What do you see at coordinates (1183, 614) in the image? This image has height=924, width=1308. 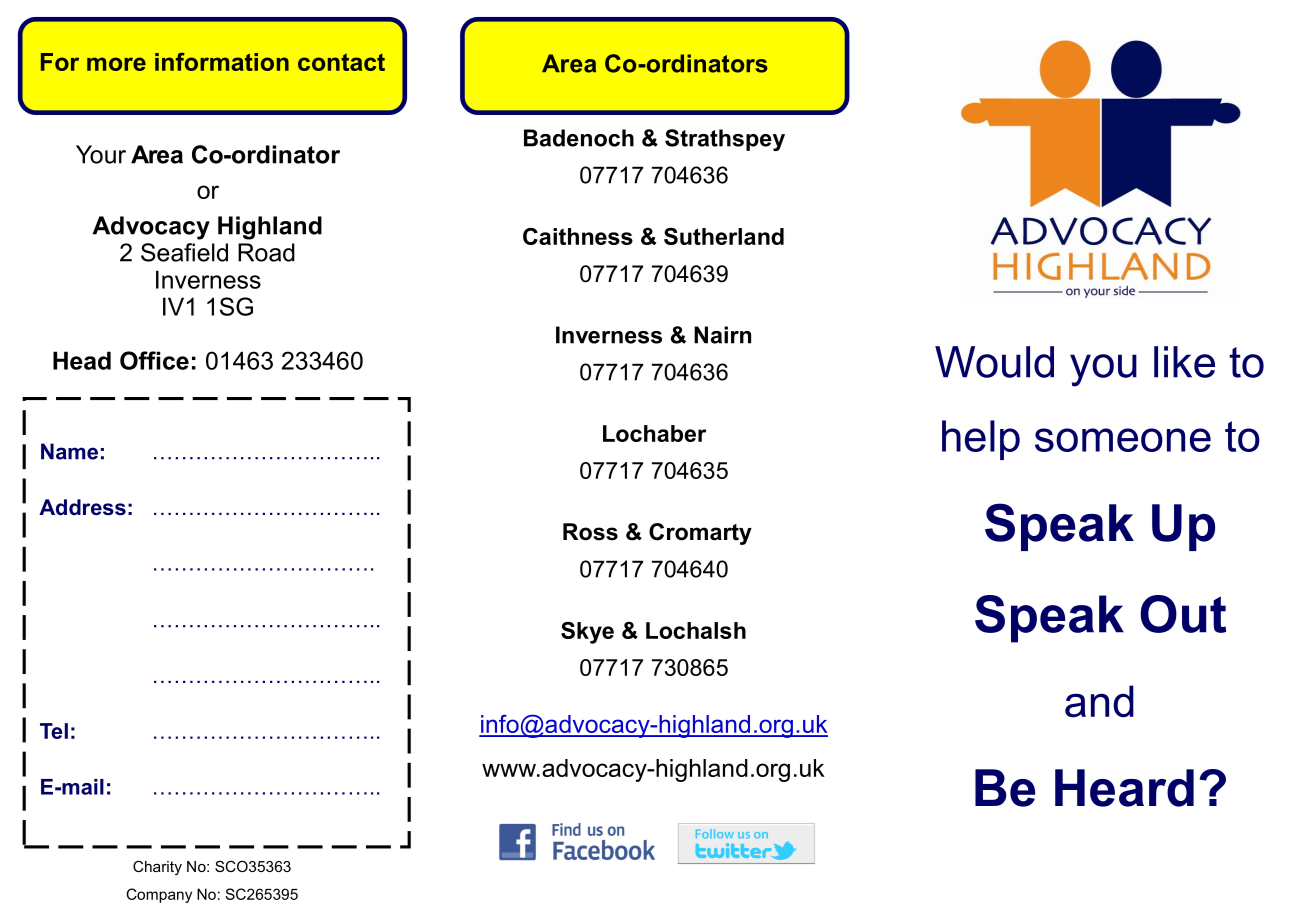 I see `Out` at bounding box center [1183, 614].
